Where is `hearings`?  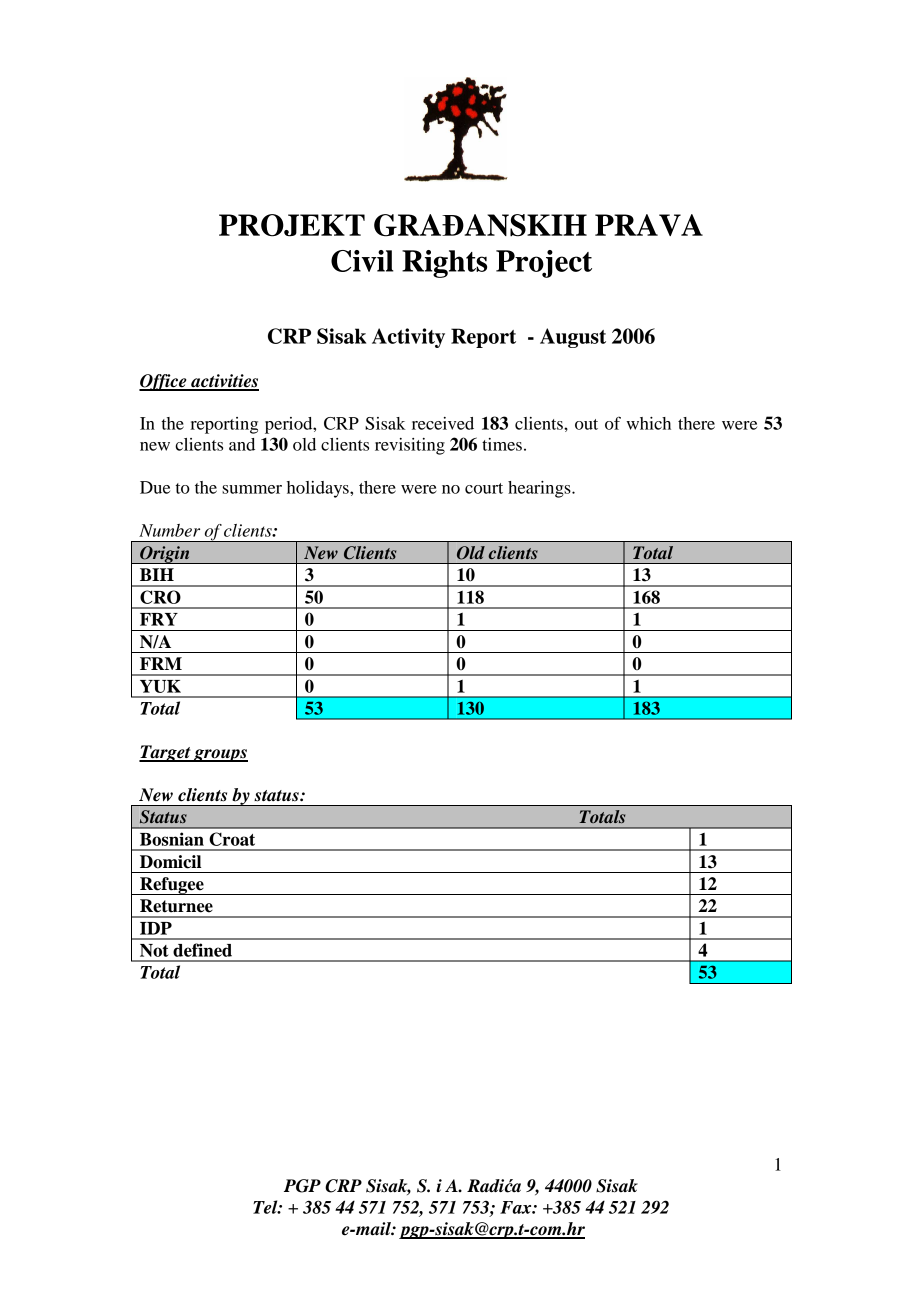
hearings is located at coordinates (540, 489).
